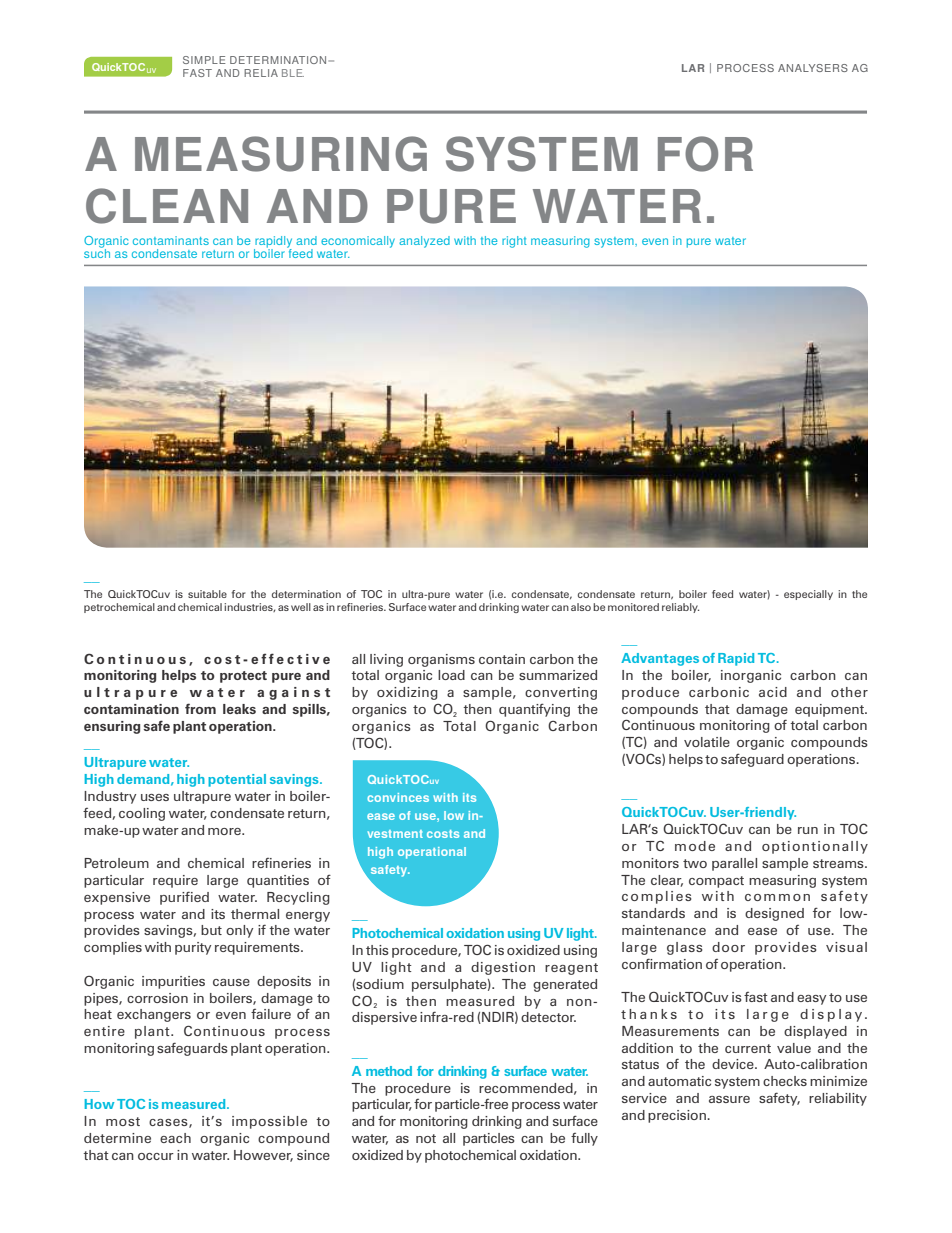 This screenshot has width=952, height=1233. Describe the element at coordinates (426, 1138) in the screenshot. I see `not` at that location.
